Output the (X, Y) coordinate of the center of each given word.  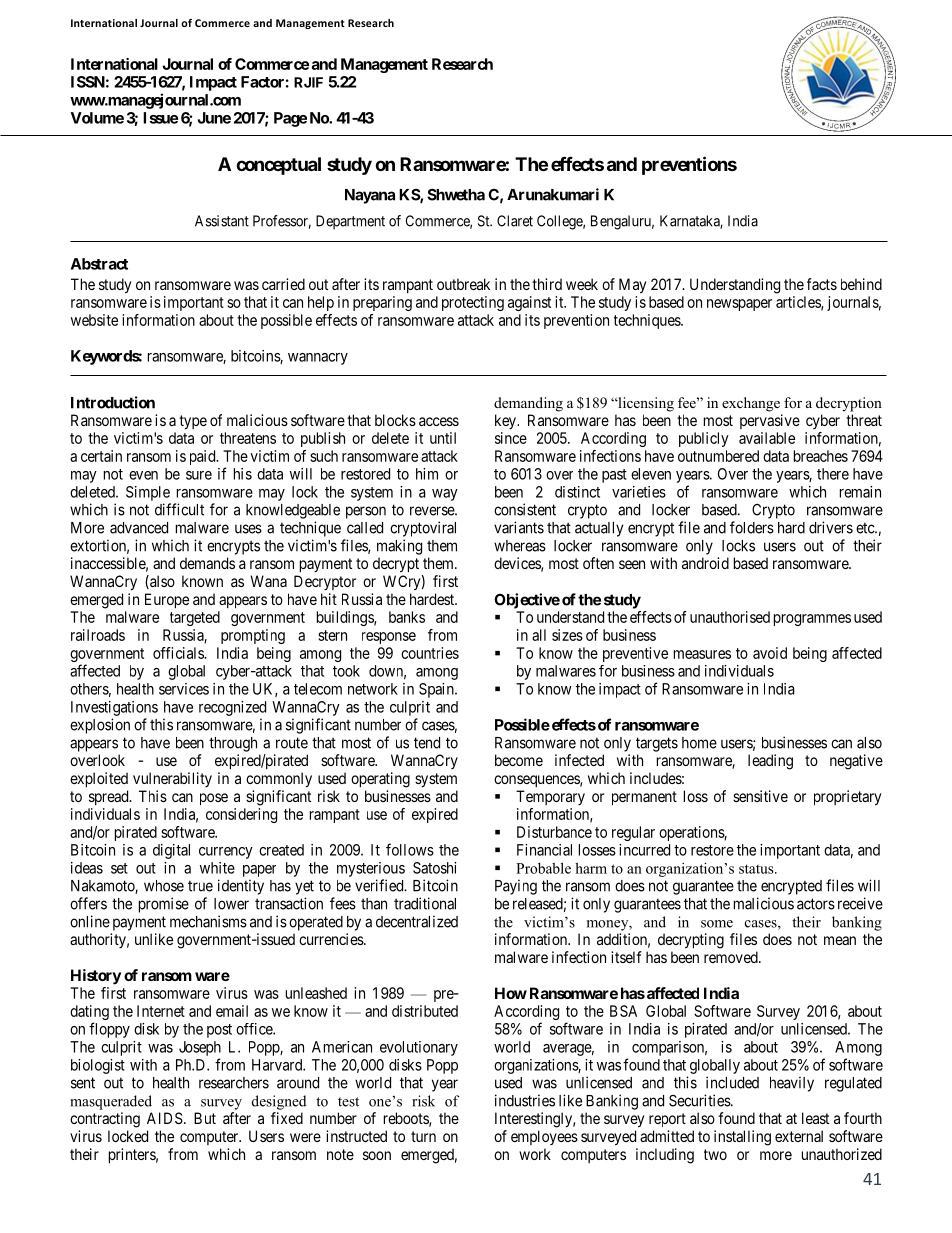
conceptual (278, 166)
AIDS (165, 1118)
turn (423, 1136)
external (799, 1136)
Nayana (370, 196)
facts (822, 284)
